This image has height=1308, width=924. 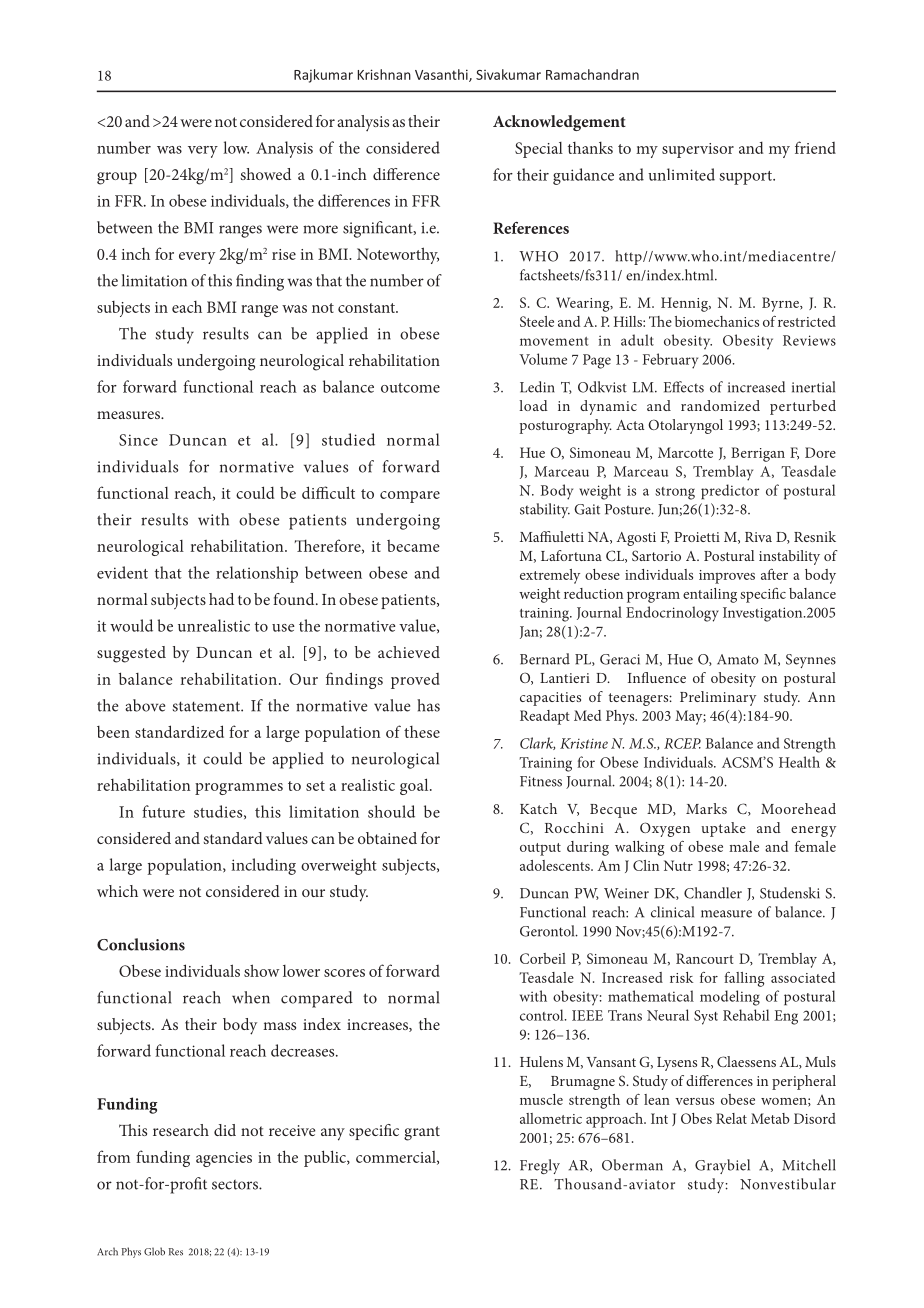 What do you see at coordinates (154, 1251) in the image?
I see `Glob` at bounding box center [154, 1251].
